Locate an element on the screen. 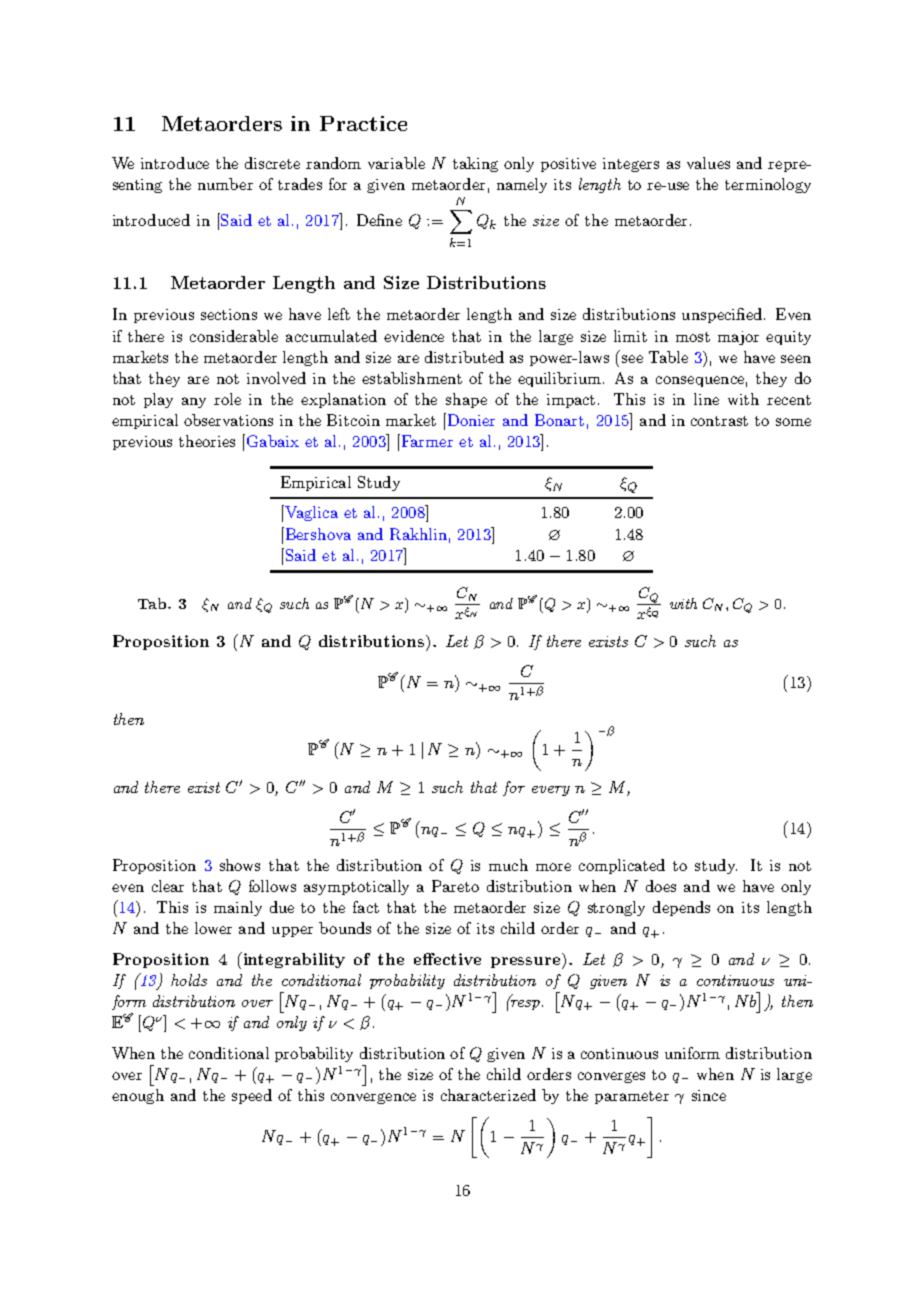 The image size is (924, 1308). number is located at coordinates (225, 184).
